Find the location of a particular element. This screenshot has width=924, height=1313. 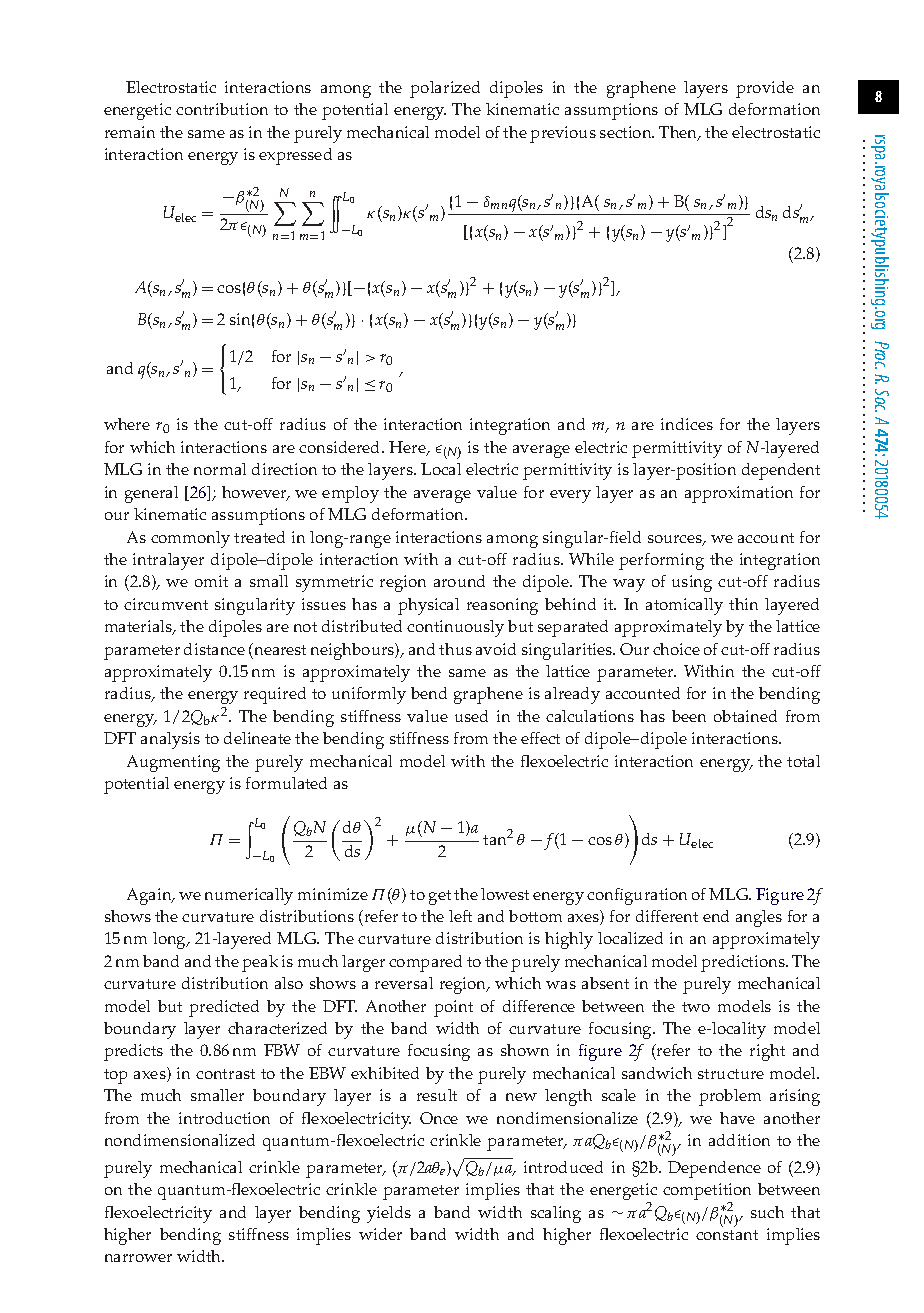

omit is located at coordinates (211, 581).
